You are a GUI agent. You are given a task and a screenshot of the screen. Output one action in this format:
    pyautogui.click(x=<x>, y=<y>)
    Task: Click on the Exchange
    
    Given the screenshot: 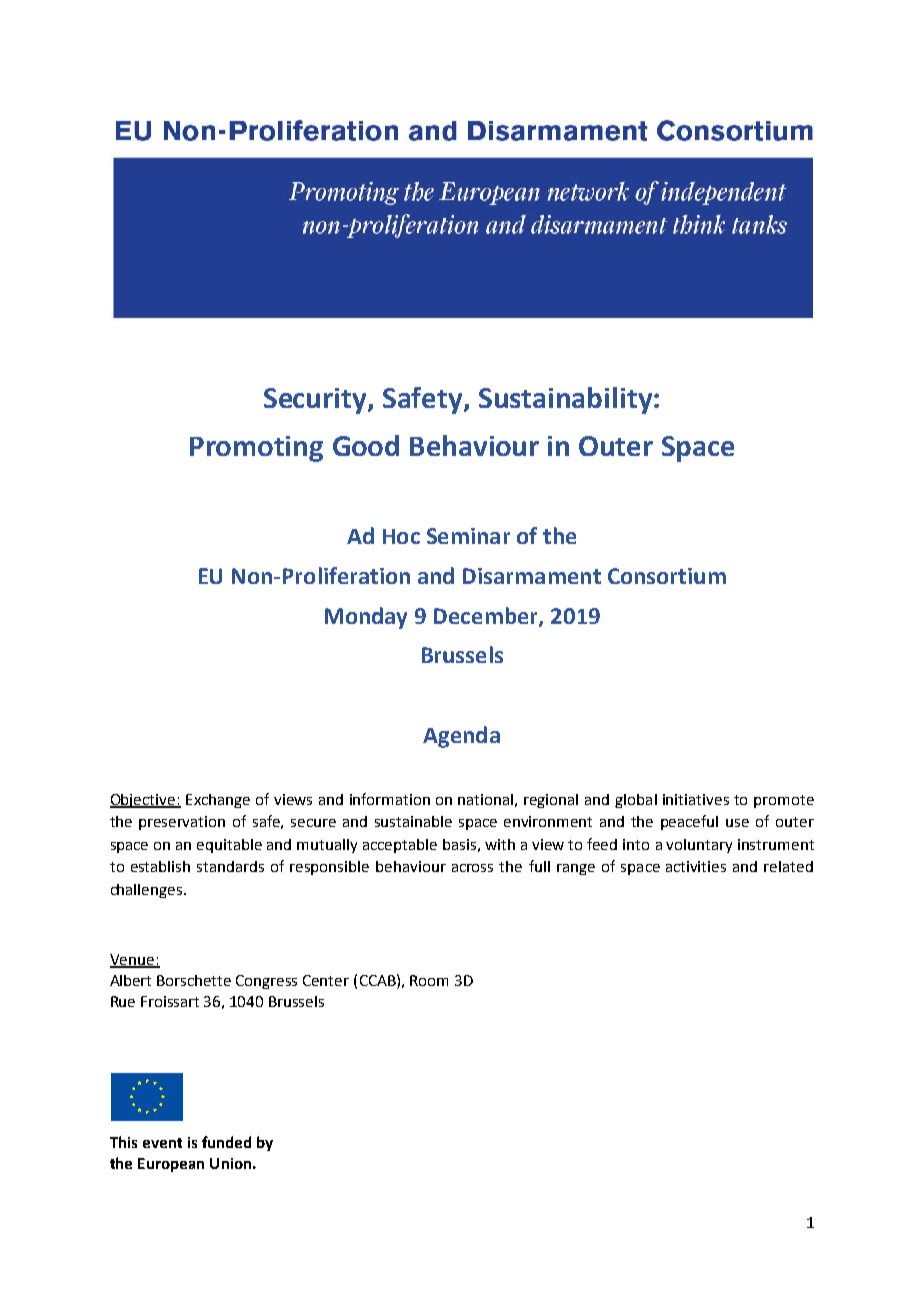 What is the action you would take?
    pyautogui.click(x=218, y=801)
